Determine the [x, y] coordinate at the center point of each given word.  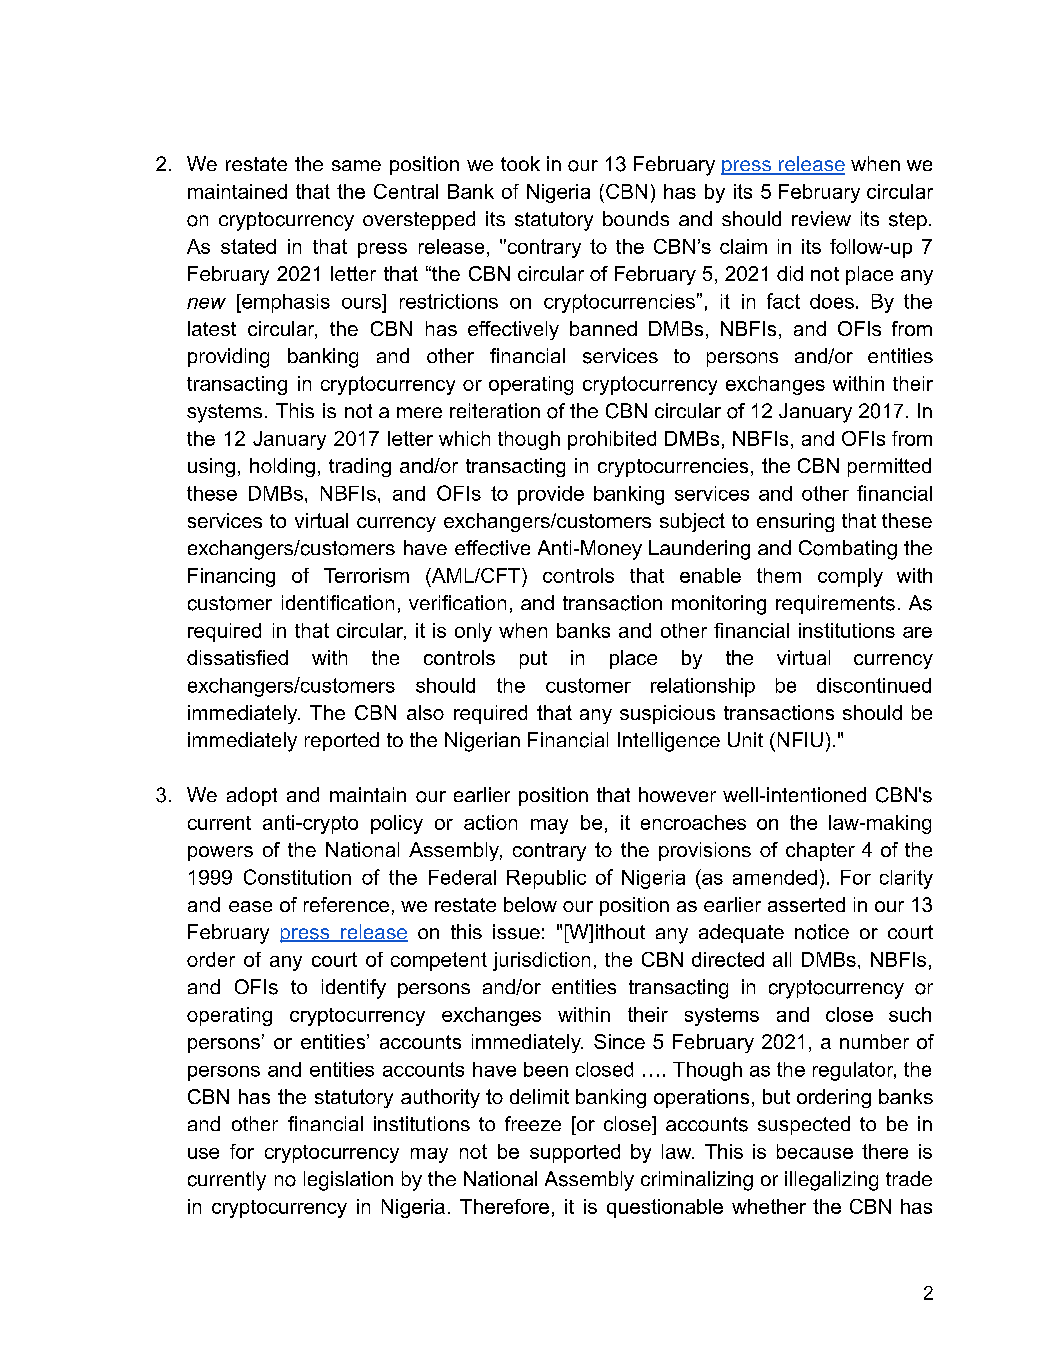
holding [282, 467]
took [520, 163]
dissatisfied [237, 657]
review [821, 218]
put [533, 660]
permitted [889, 467]
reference [346, 904]
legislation [348, 1181]
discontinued [874, 685]
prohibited [612, 440]
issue [516, 932]
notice [822, 932]
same [356, 165]
